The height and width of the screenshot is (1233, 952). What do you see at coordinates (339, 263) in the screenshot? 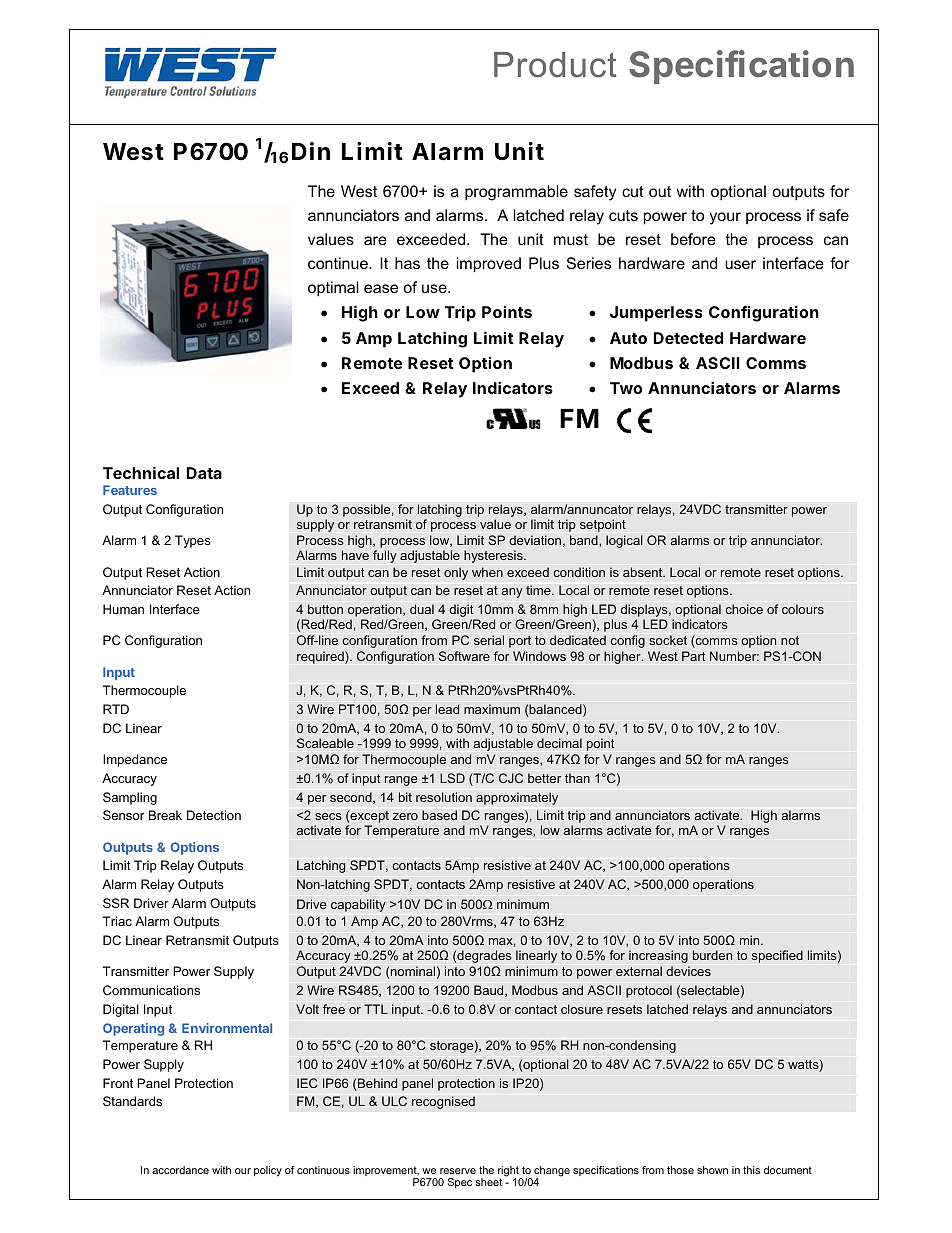
I see `continue` at bounding box center [339, 263].
